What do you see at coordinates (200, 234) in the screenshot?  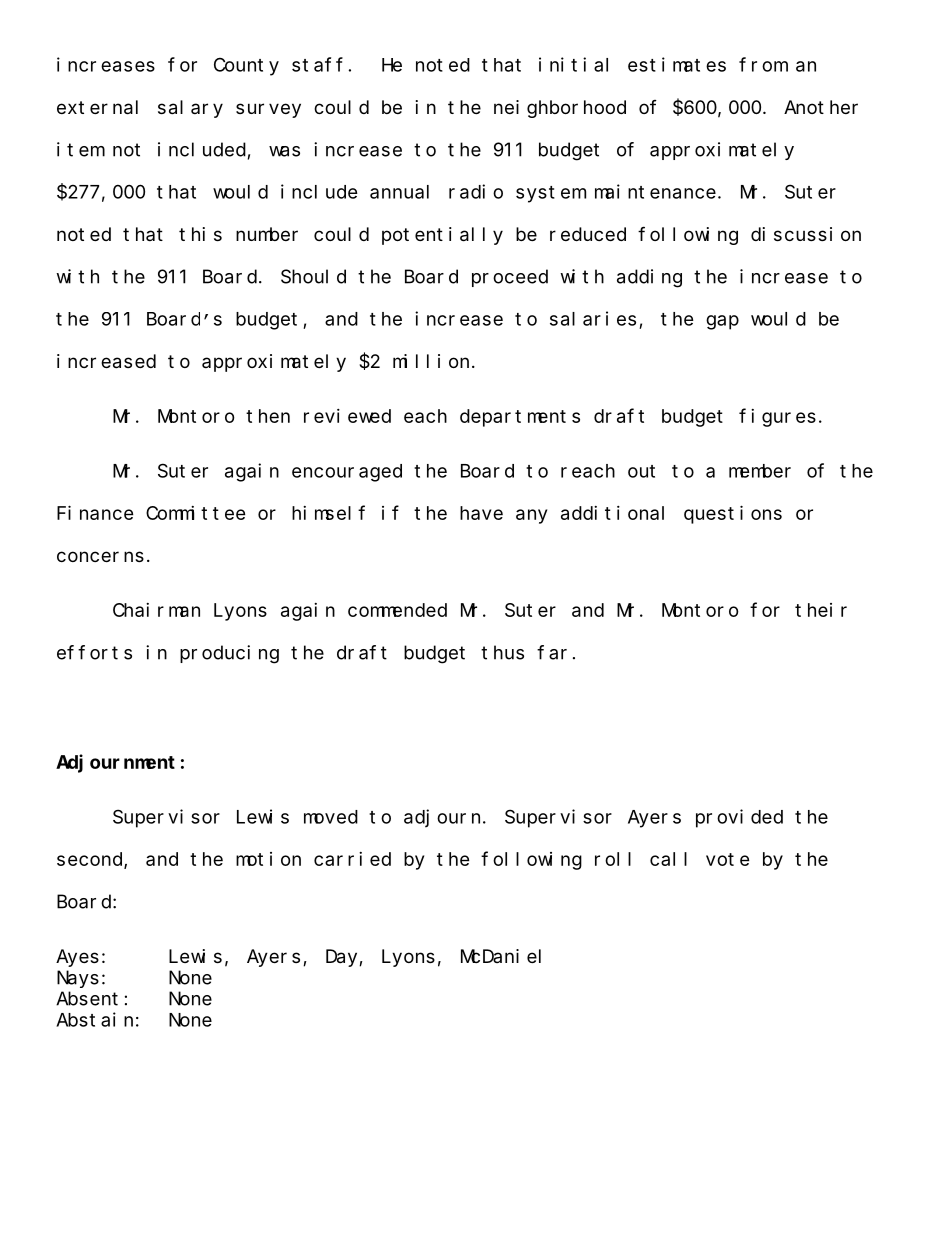 I see `this` at bounding box center [200, 234].
